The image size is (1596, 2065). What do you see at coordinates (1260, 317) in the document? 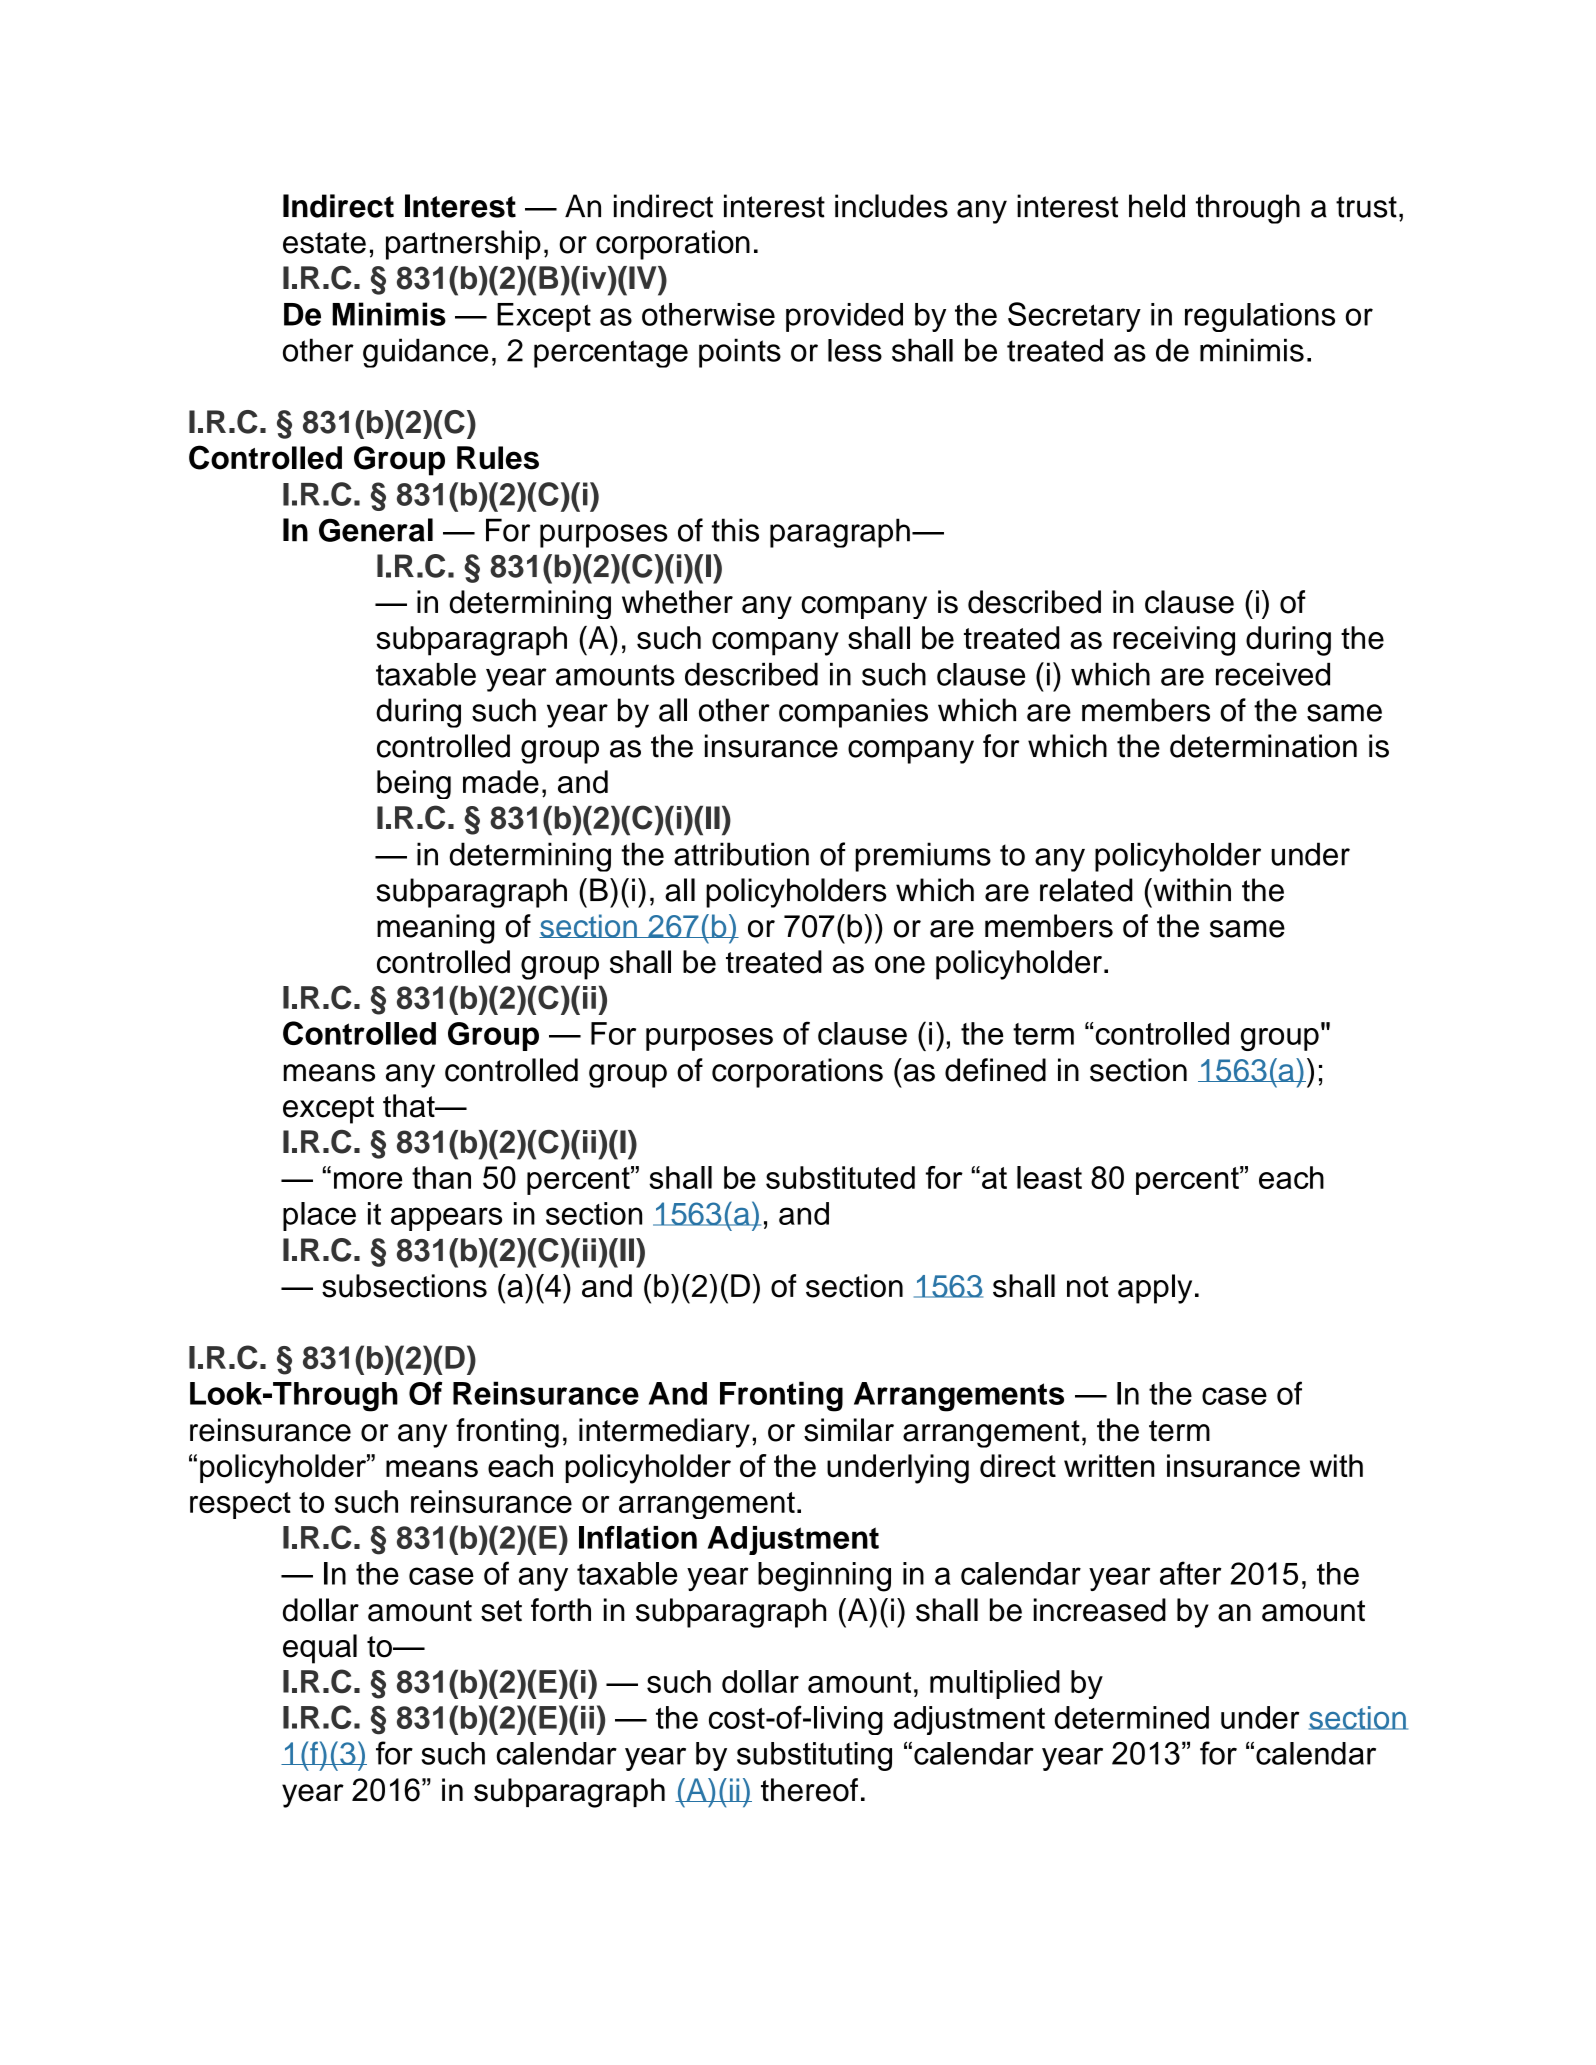
I see `regulations` at bounding box center [1260, 317].
